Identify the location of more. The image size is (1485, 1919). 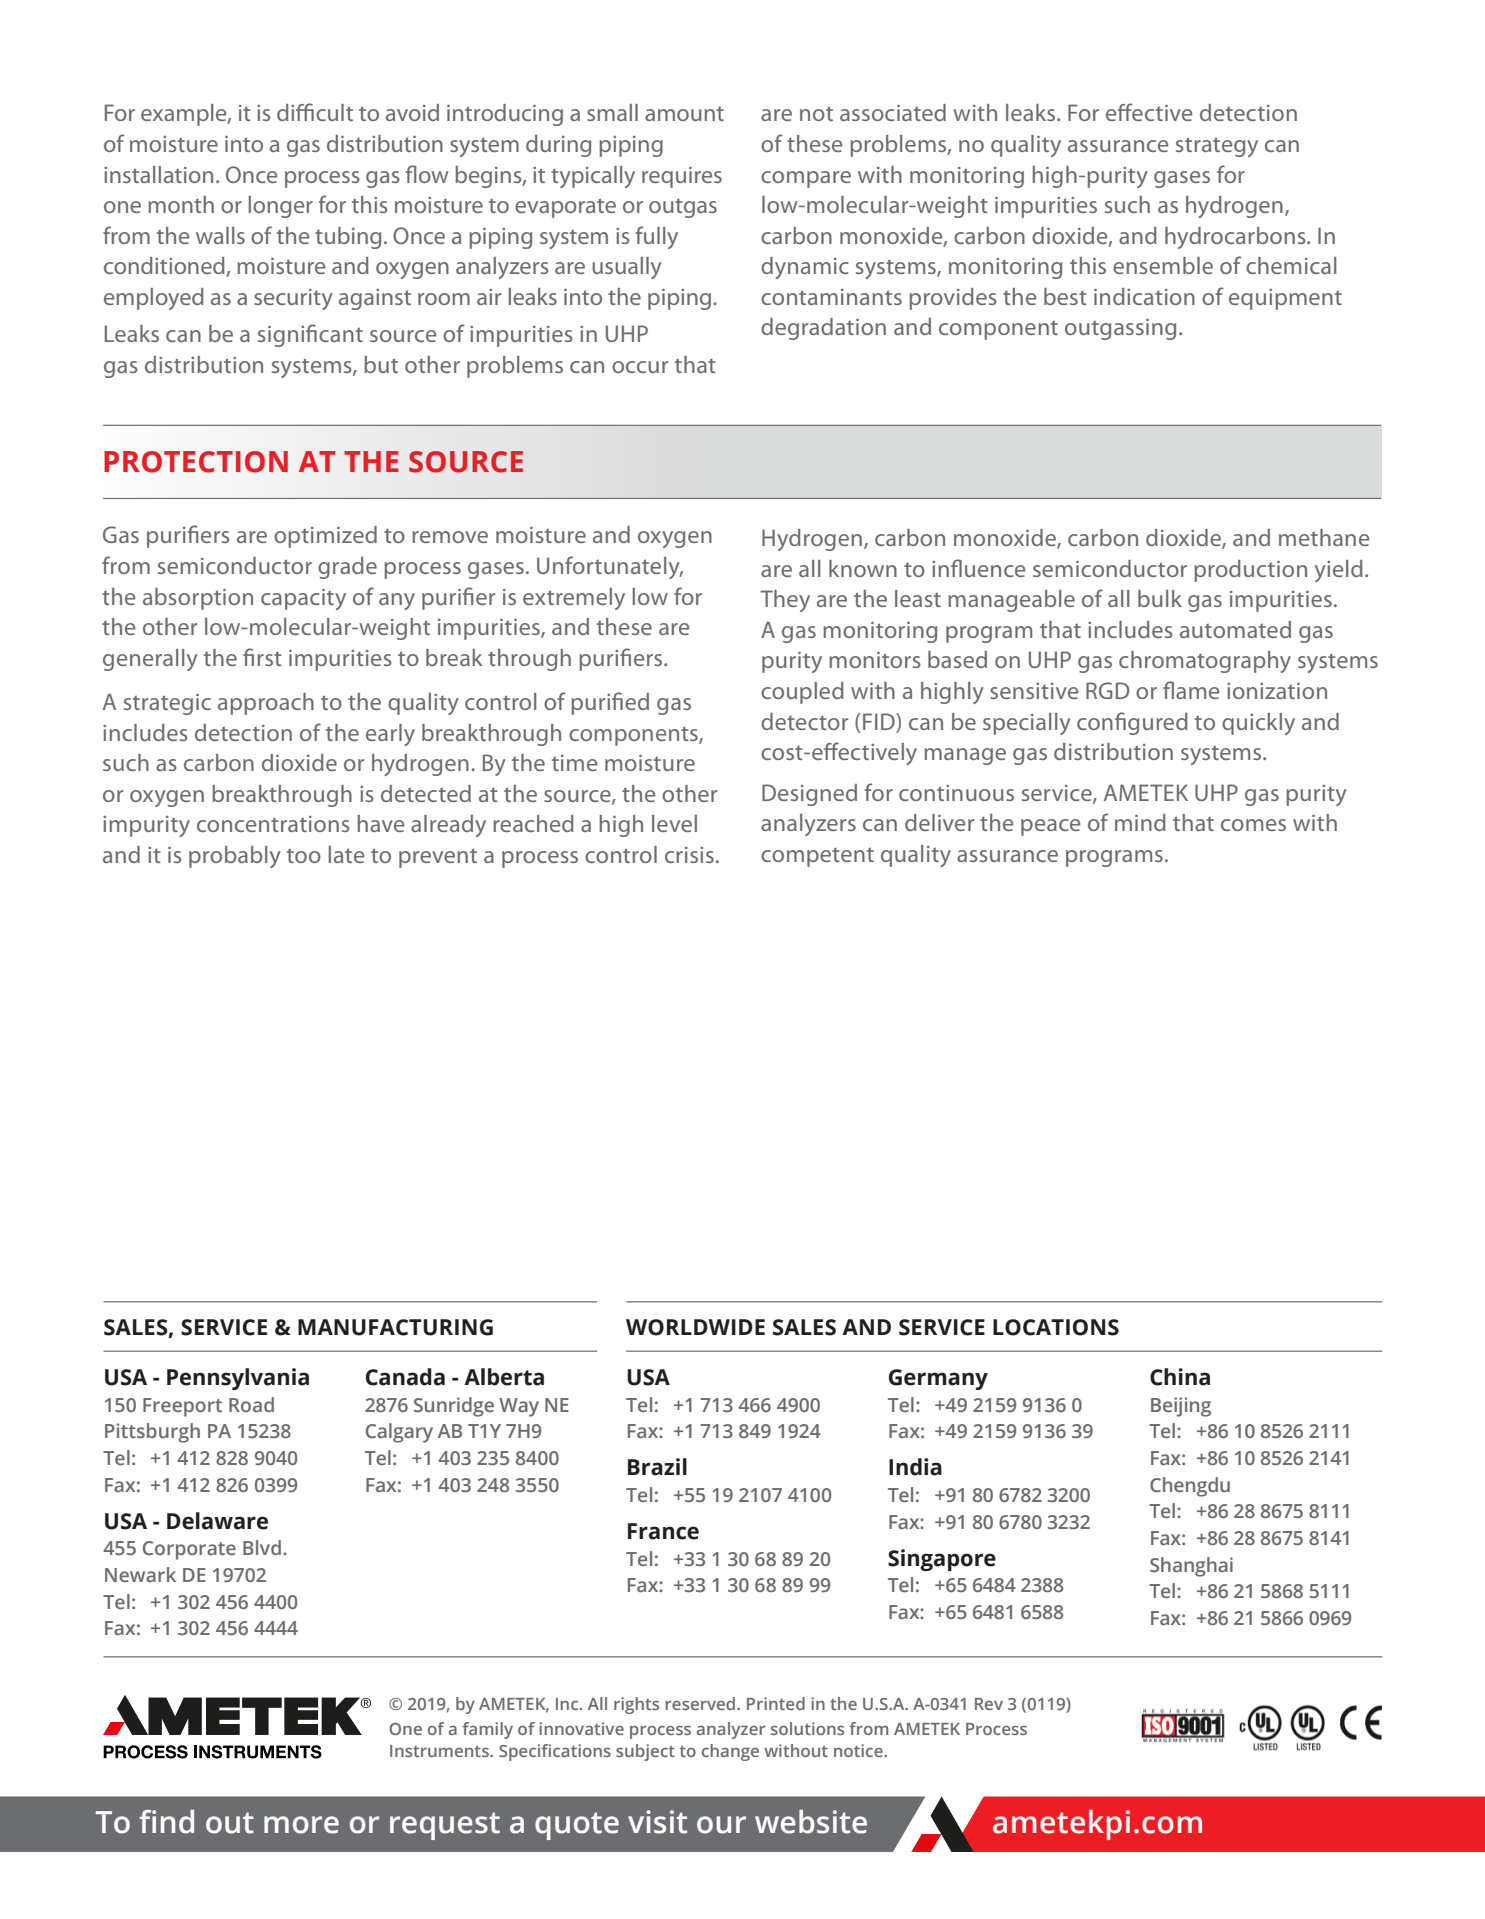
(301, 1825).
